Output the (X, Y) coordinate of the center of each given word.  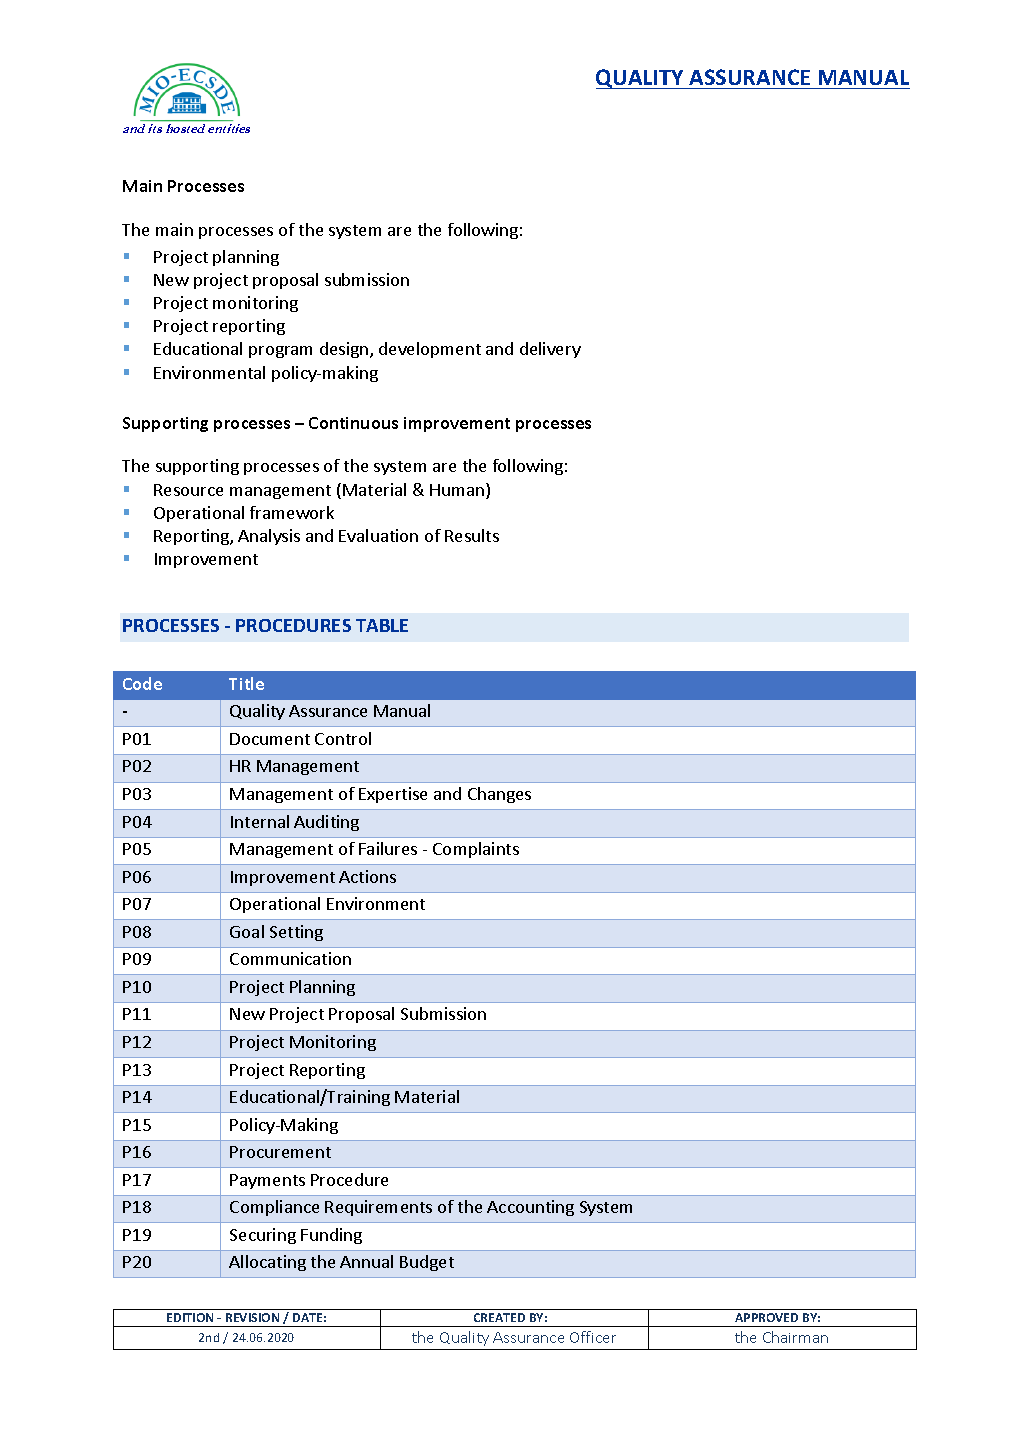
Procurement (280, 1152)
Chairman (795, 1337)
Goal (247, 931)
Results (472, 535)
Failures (388, 848)
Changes (499, 795)
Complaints (476, 850)
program (280, 352)
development (430, 350)
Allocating (267, 1263)
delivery (550, 350)
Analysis (269, 537)
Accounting (530, 1208)
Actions (367, 876)
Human (458, 491)
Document (270, 739)
